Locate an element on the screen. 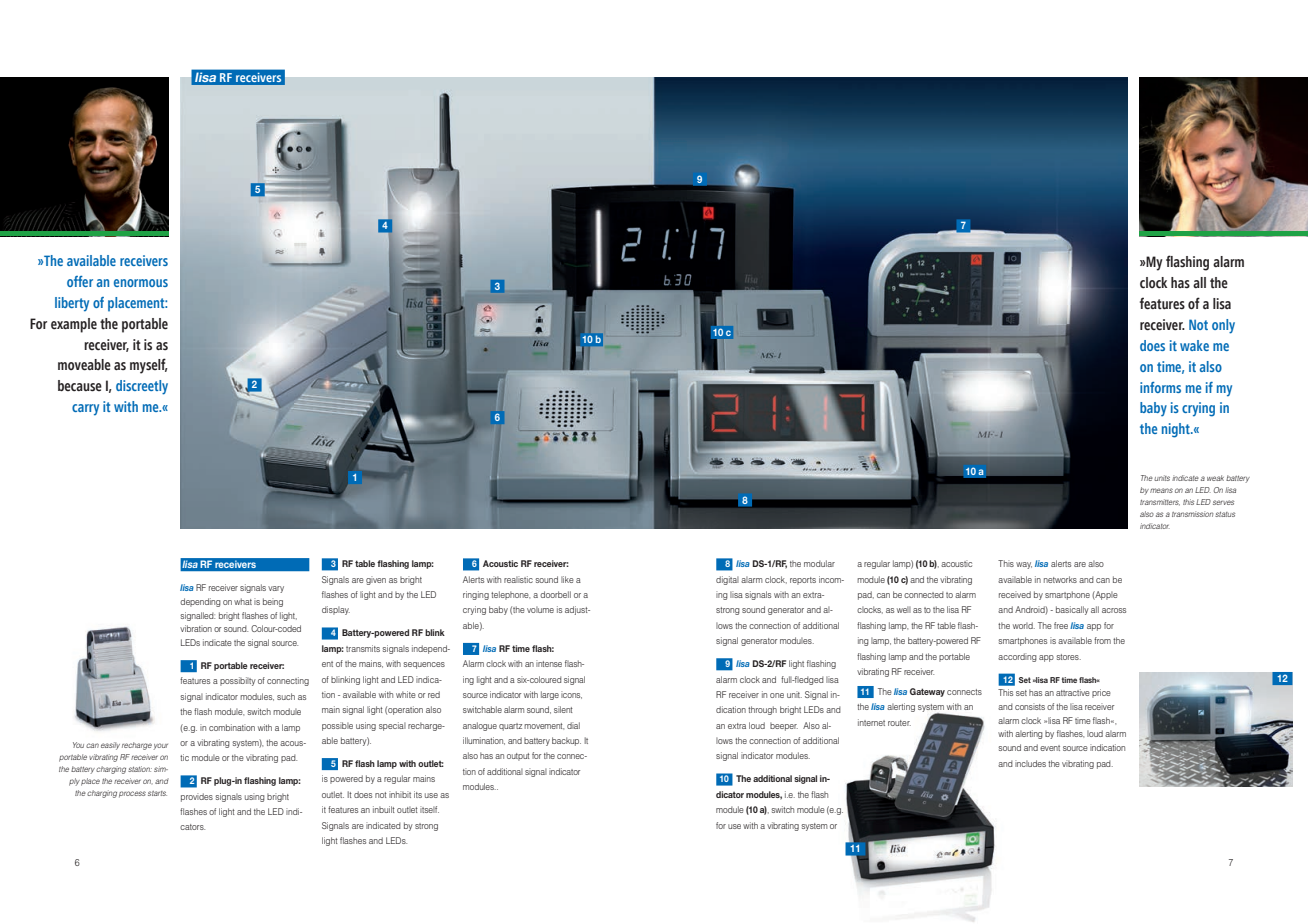 The image size is (1308, 924). like is located at coordinates (567, 579).
